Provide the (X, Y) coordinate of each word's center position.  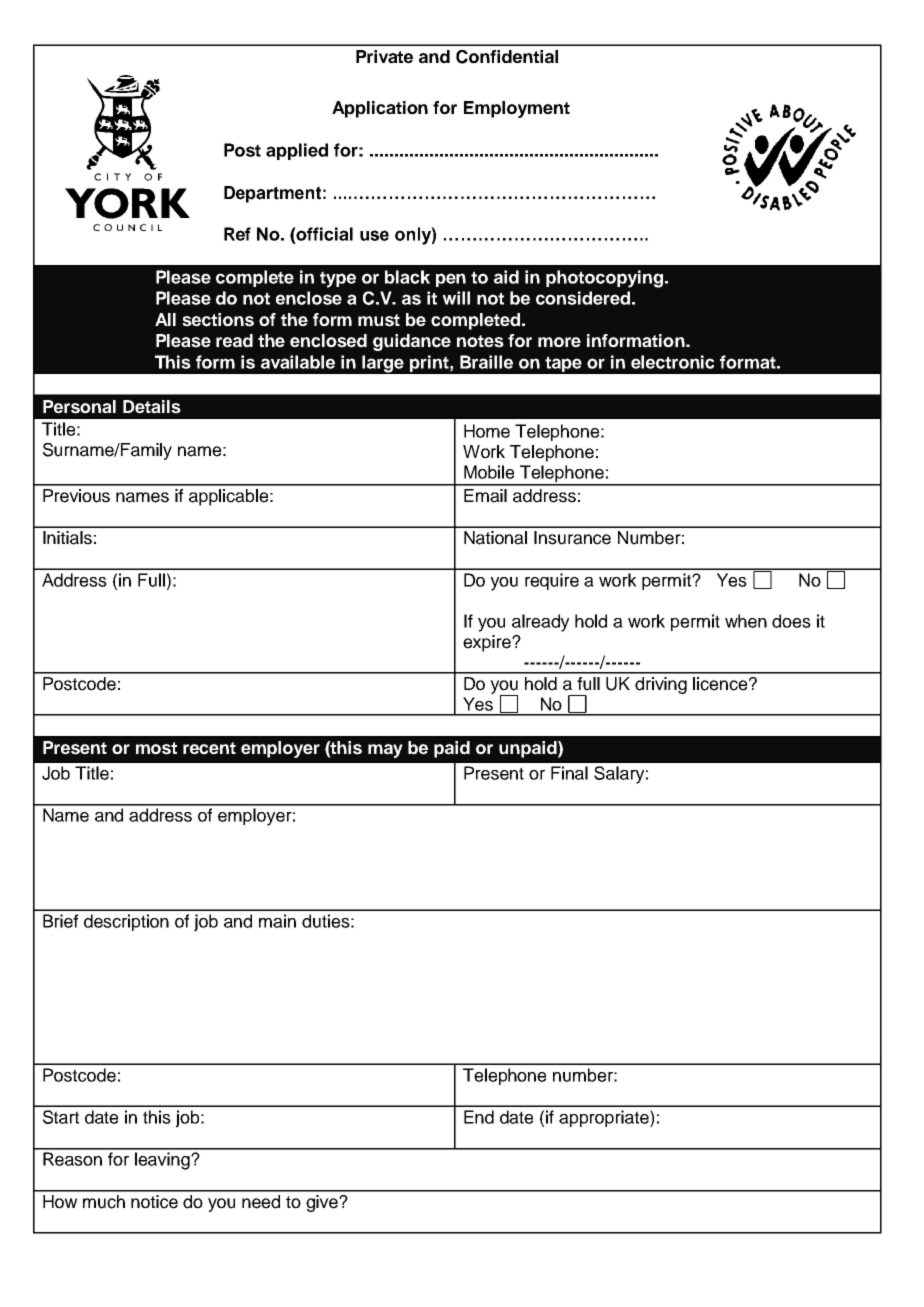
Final (569, 773)
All (165, 319)
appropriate (605, 1118)
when (746, 621)
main (277, 921)
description (126, 922)
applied (297, 151)
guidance (412, 342)
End (479, 1117)
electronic (672, 362)
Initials (67, 538)
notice (154, 1202)
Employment (517, 109)
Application (380, 109)
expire (488, 643)
